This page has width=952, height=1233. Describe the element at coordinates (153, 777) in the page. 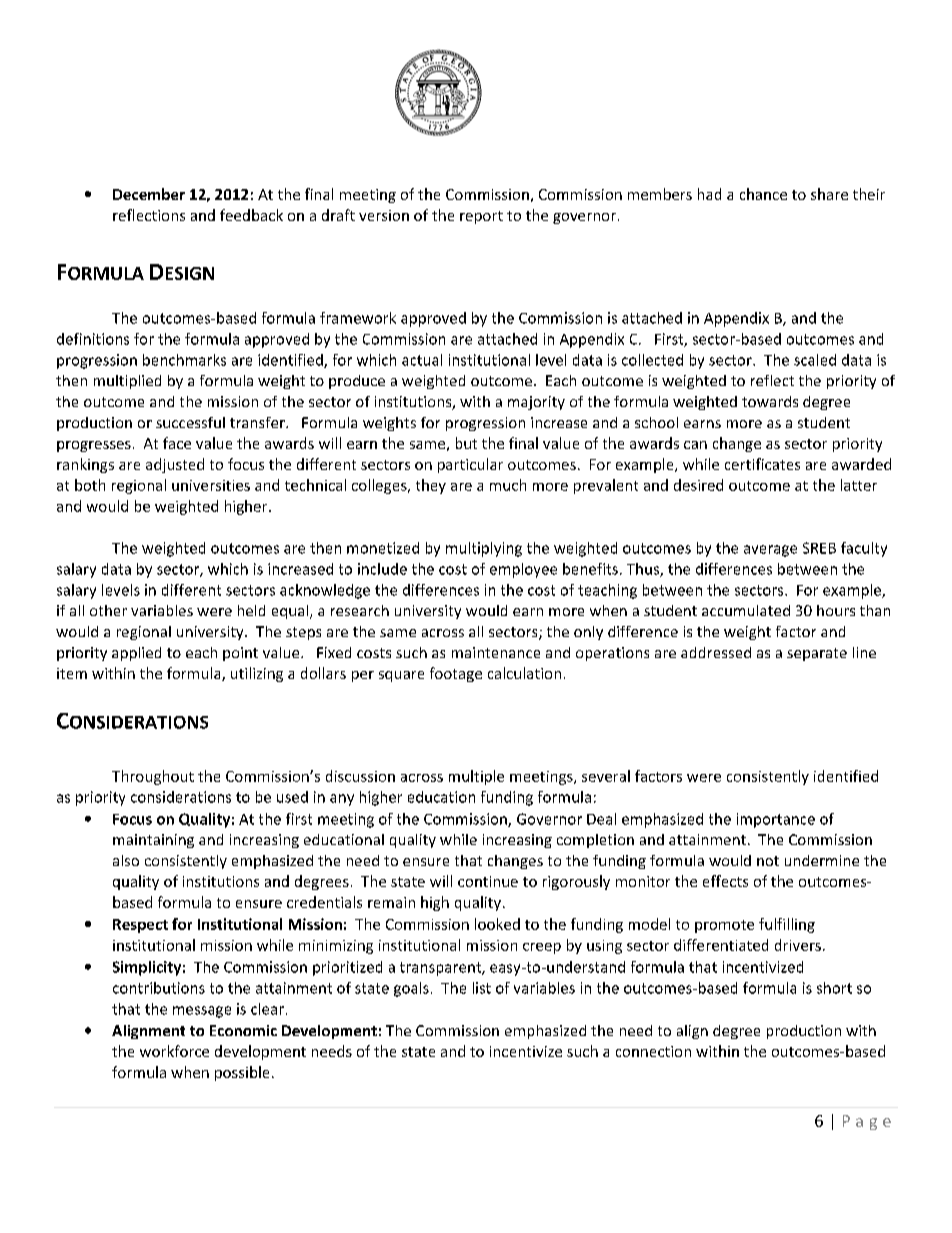

I see `Throughout` at that location.
